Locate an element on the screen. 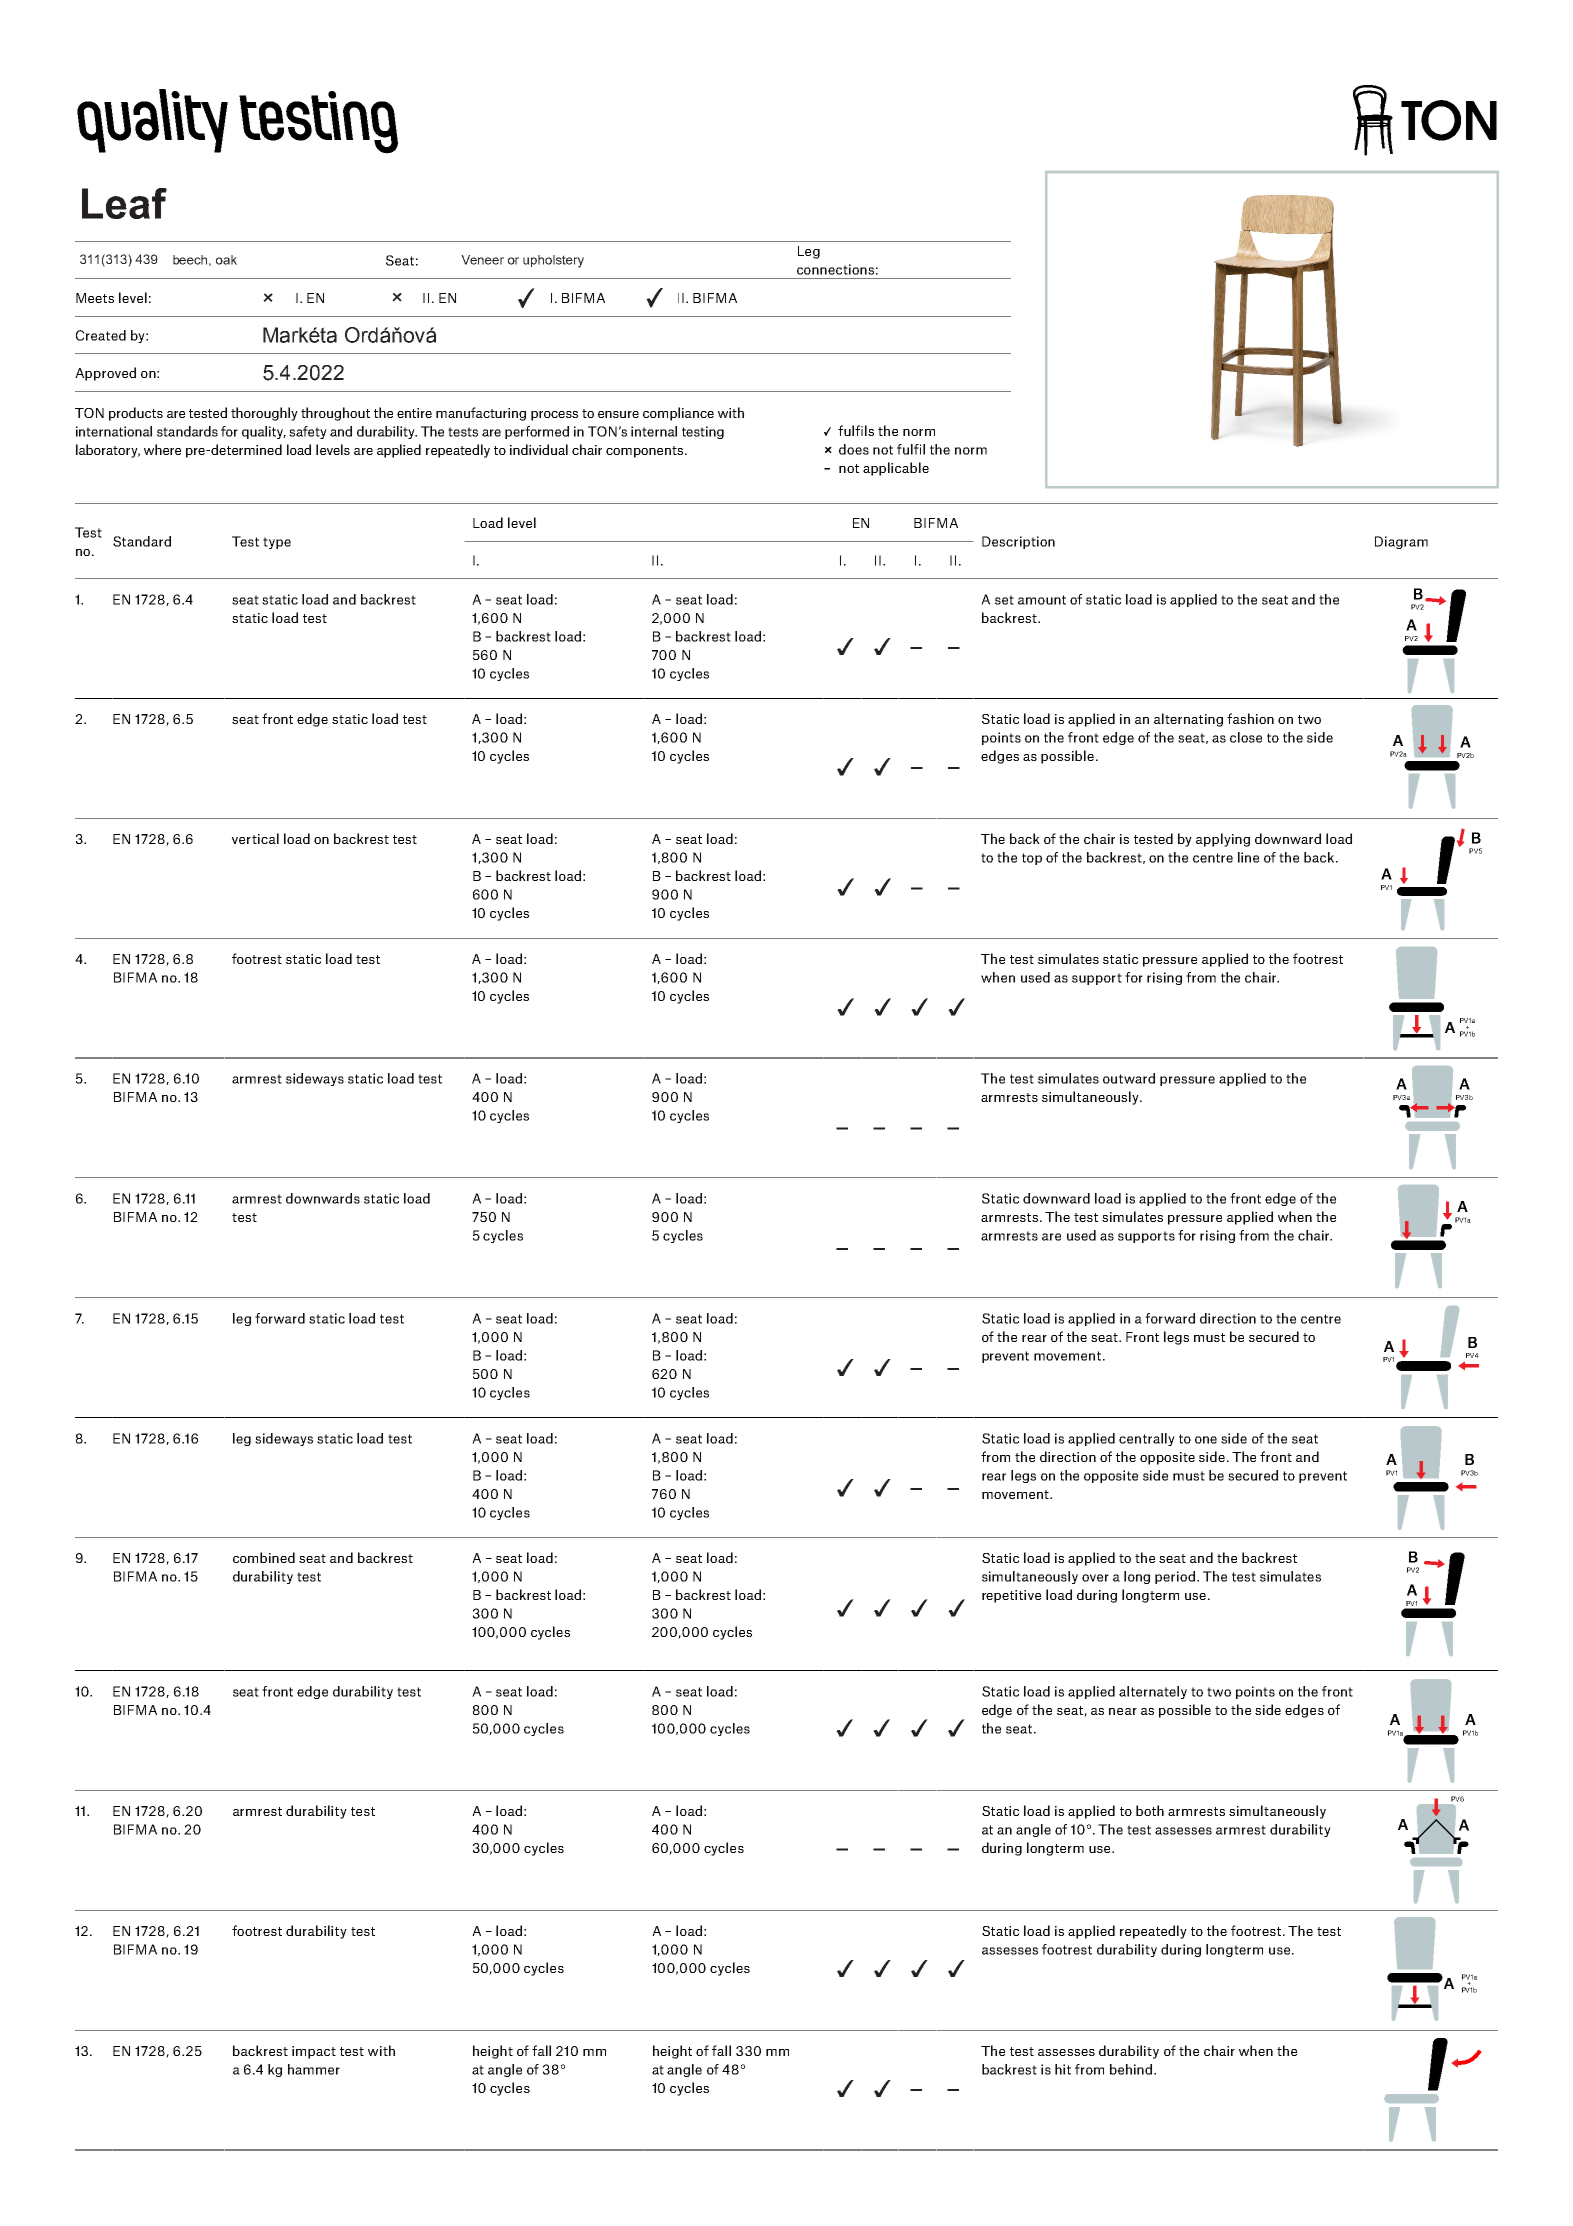 Image resolution: width=1573 pixels, height=2226 pixels. line is located at coordinates (1248, 857).
